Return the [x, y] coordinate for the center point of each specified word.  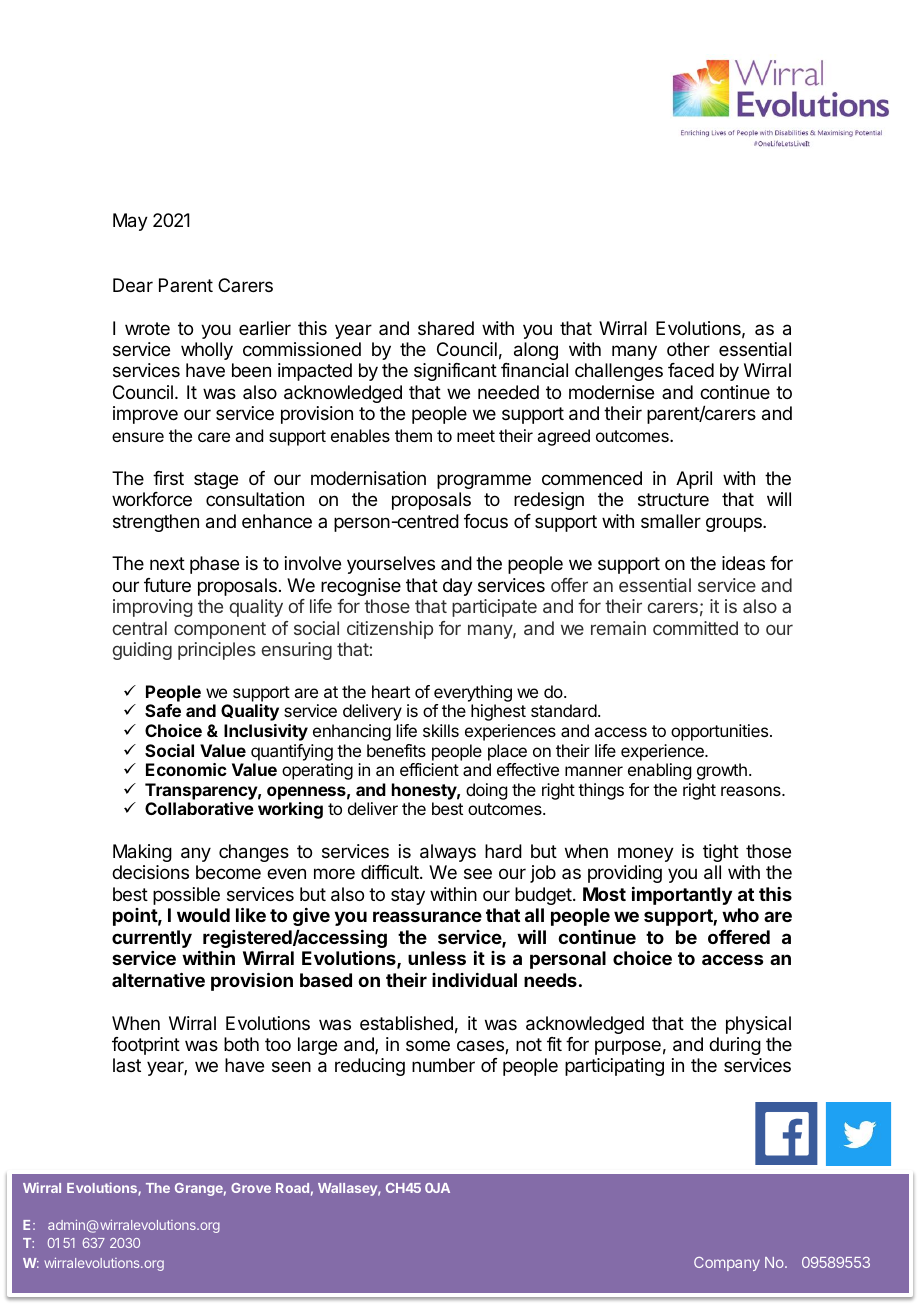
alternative [158, 979]
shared [446, 328]
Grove [251, 1188]
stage [216, 480]
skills [441, 730]
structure [673, 499]
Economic [186, 769]
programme [484, 481]
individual [474, 980]
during [735, 1046]
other [688, 349]
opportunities [721, 732]
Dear [133, 285]
